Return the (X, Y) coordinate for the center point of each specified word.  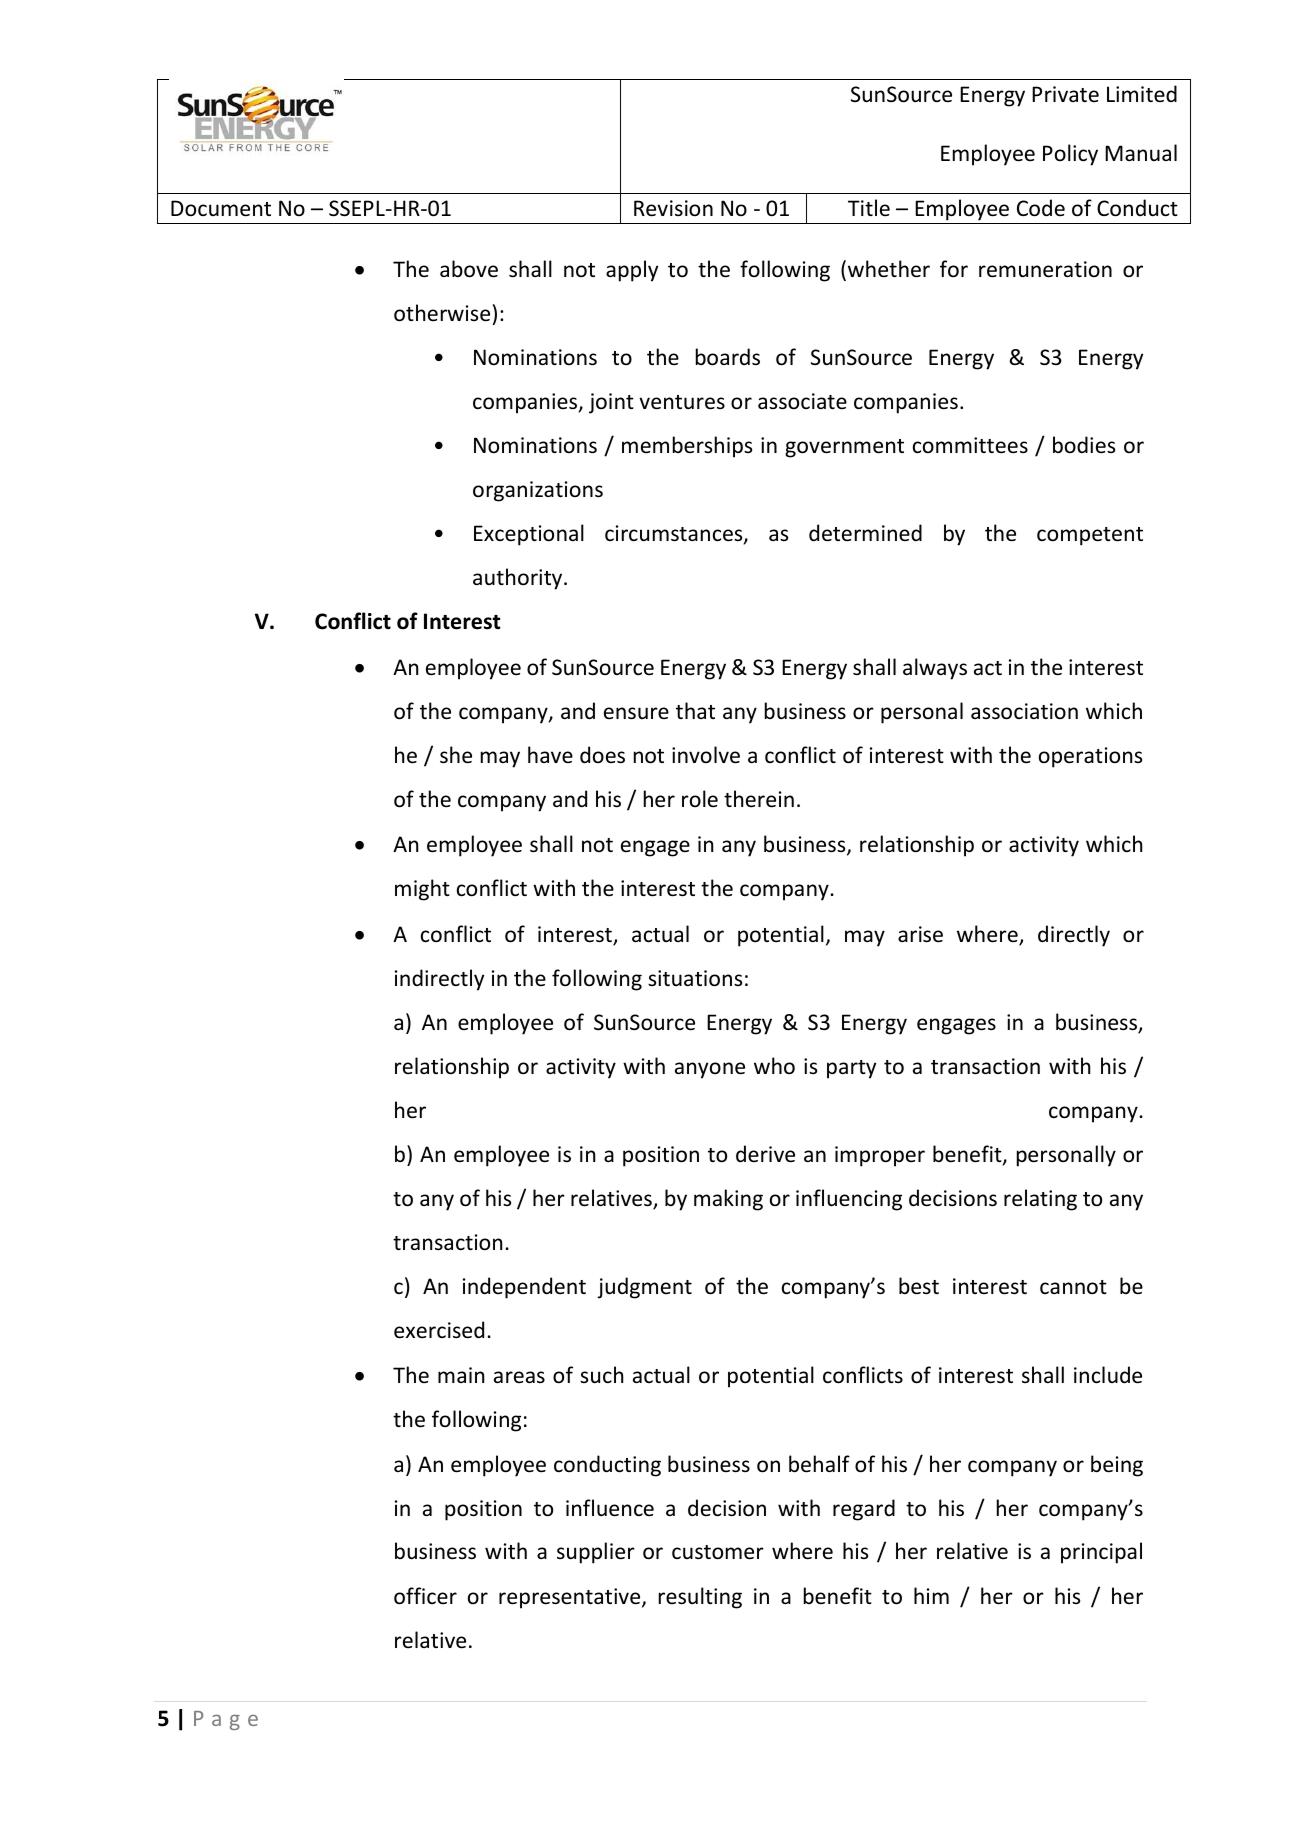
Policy (1070, 155)
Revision (673, 208)
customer (718, 1552)
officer (425, 1596)
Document (221, 208)
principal (1101, 1553)
